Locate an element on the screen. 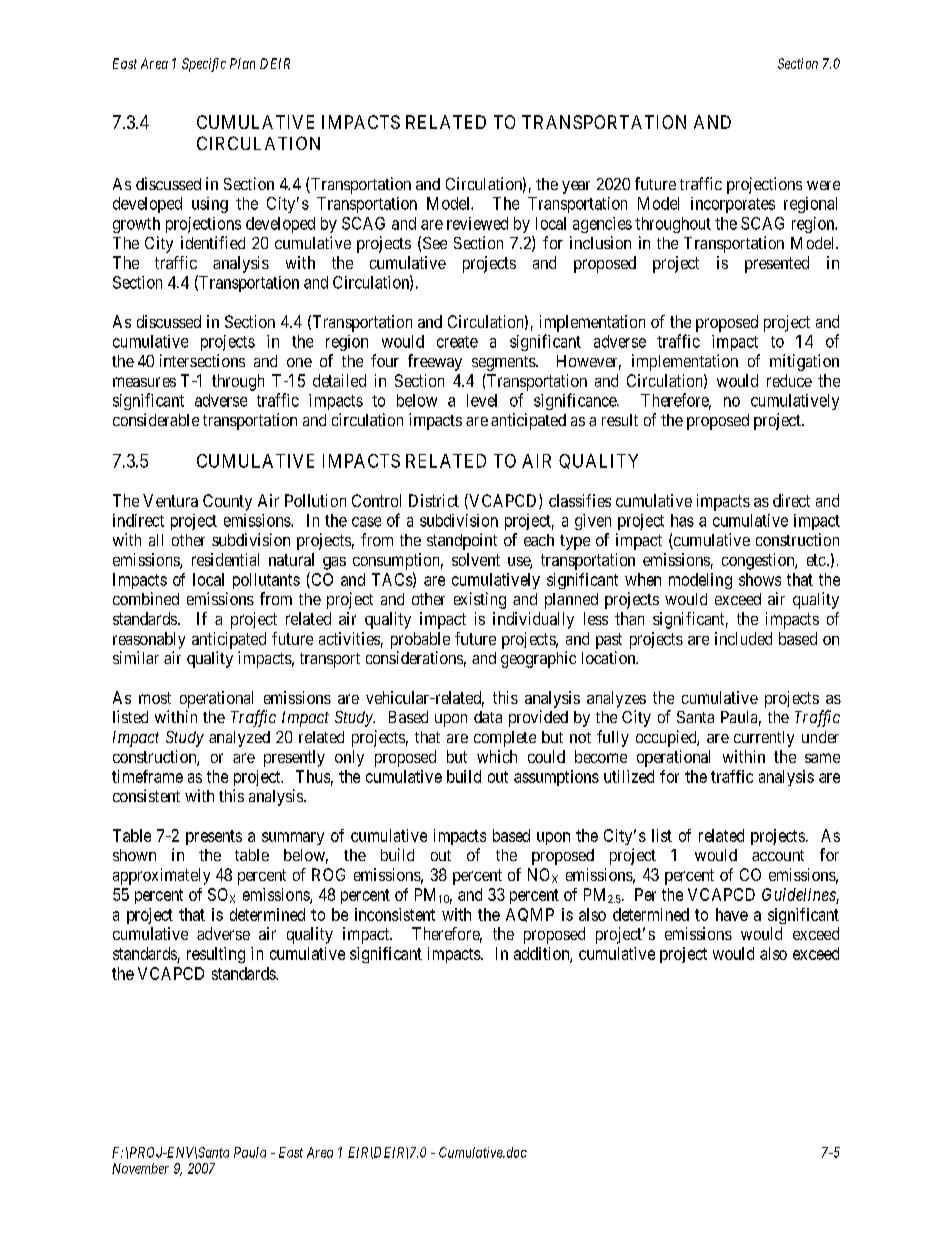  measures is located at coordinates (144, 382).
